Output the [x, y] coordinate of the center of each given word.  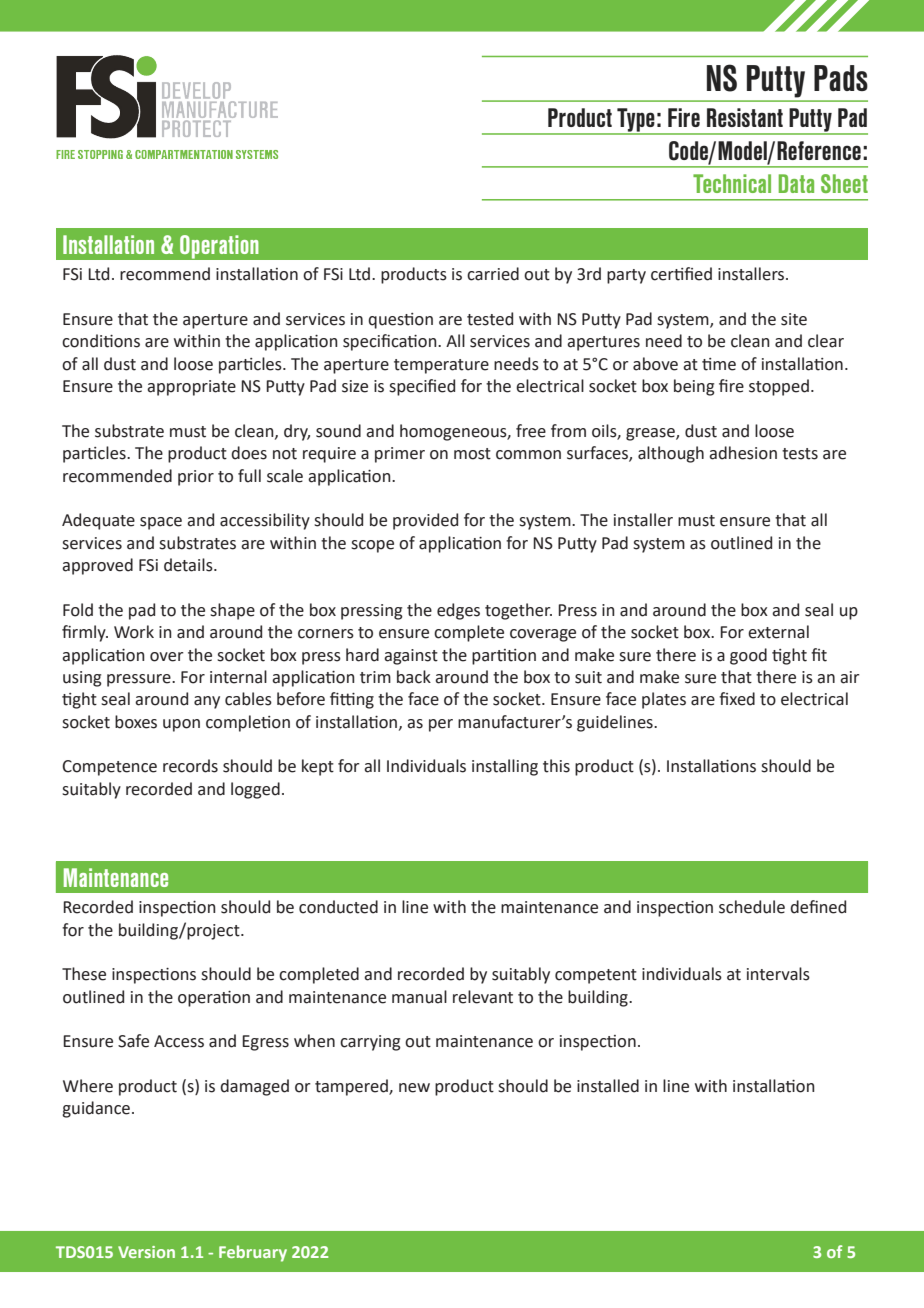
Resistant [745, 117]
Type [636, 121]
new [414, 1088]
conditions [101, 341]
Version [146, 1252]
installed [608, 1086]
